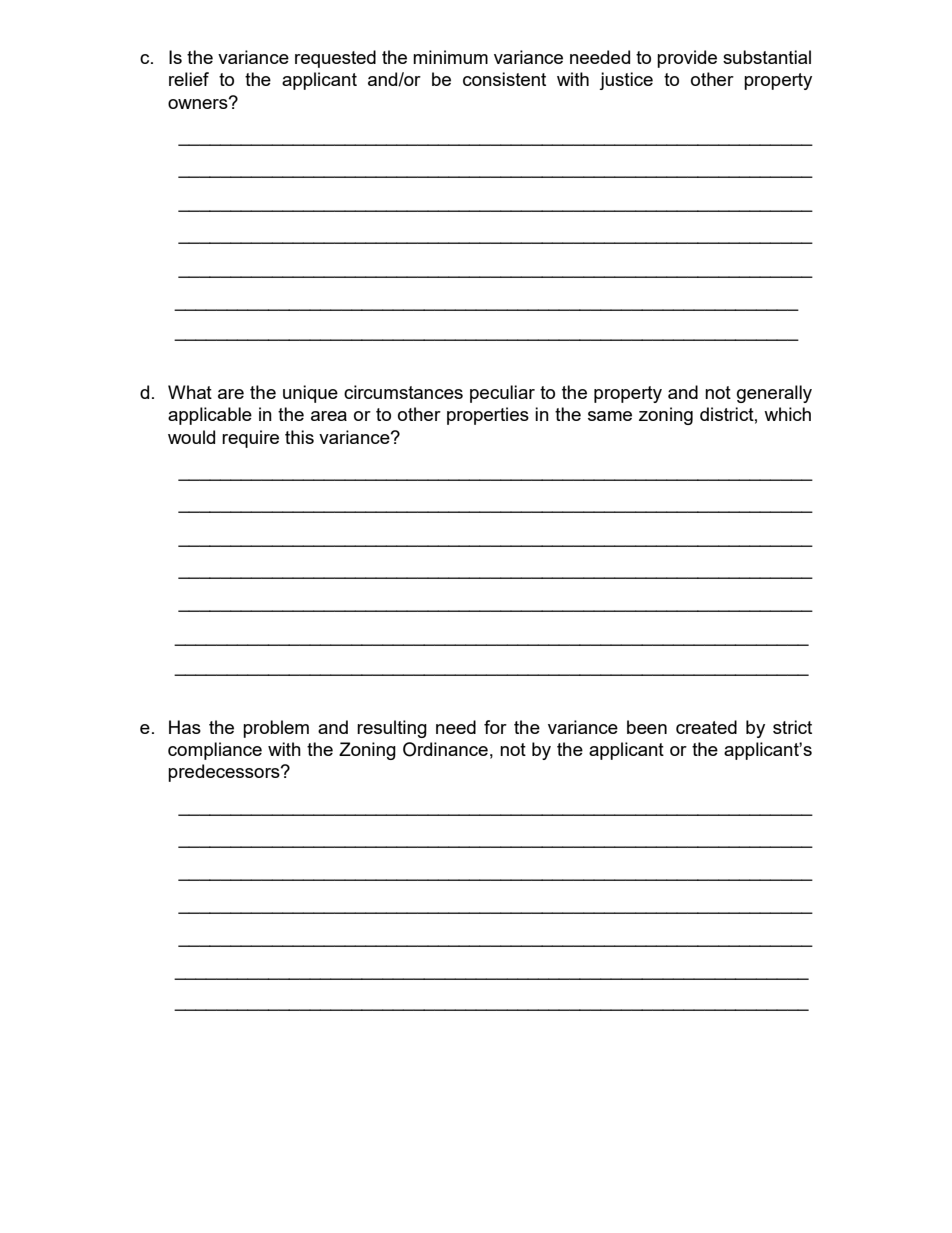  What do you see at coordinates (687, 59) in the screenshot?
I see `provide` at bounding box center [687, 59].
